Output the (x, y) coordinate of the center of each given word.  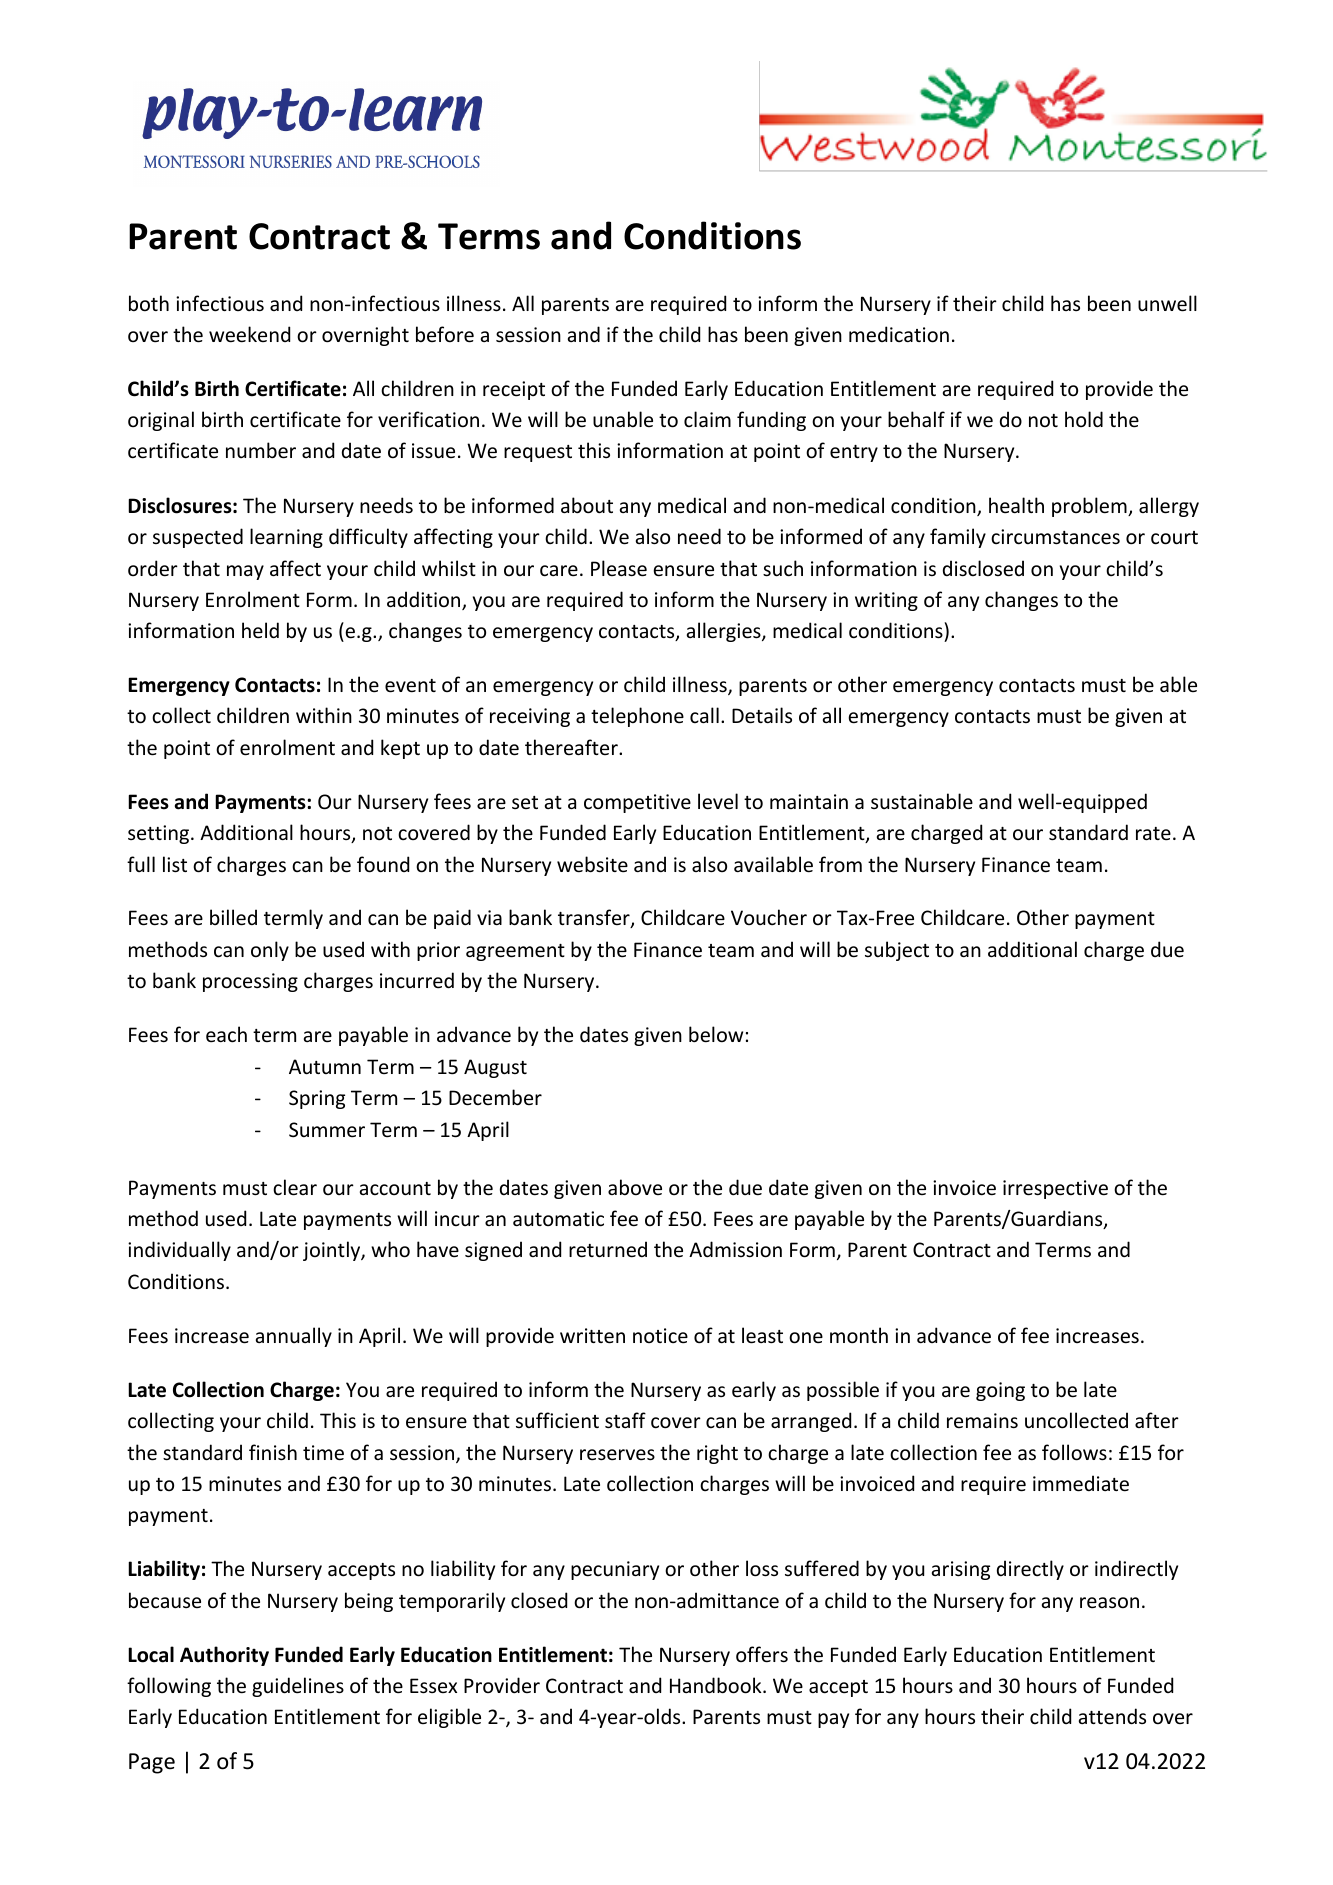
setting (160, 834)
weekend (249, 334)
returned (608, 1249)
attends (1112, 1716)
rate (1153, 834)
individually (179, 1251)
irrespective (1055, 1189)
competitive (637, 803)
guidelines (298, 1687)
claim (707, 419)
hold (1084, 419)
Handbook (717, 1685)
